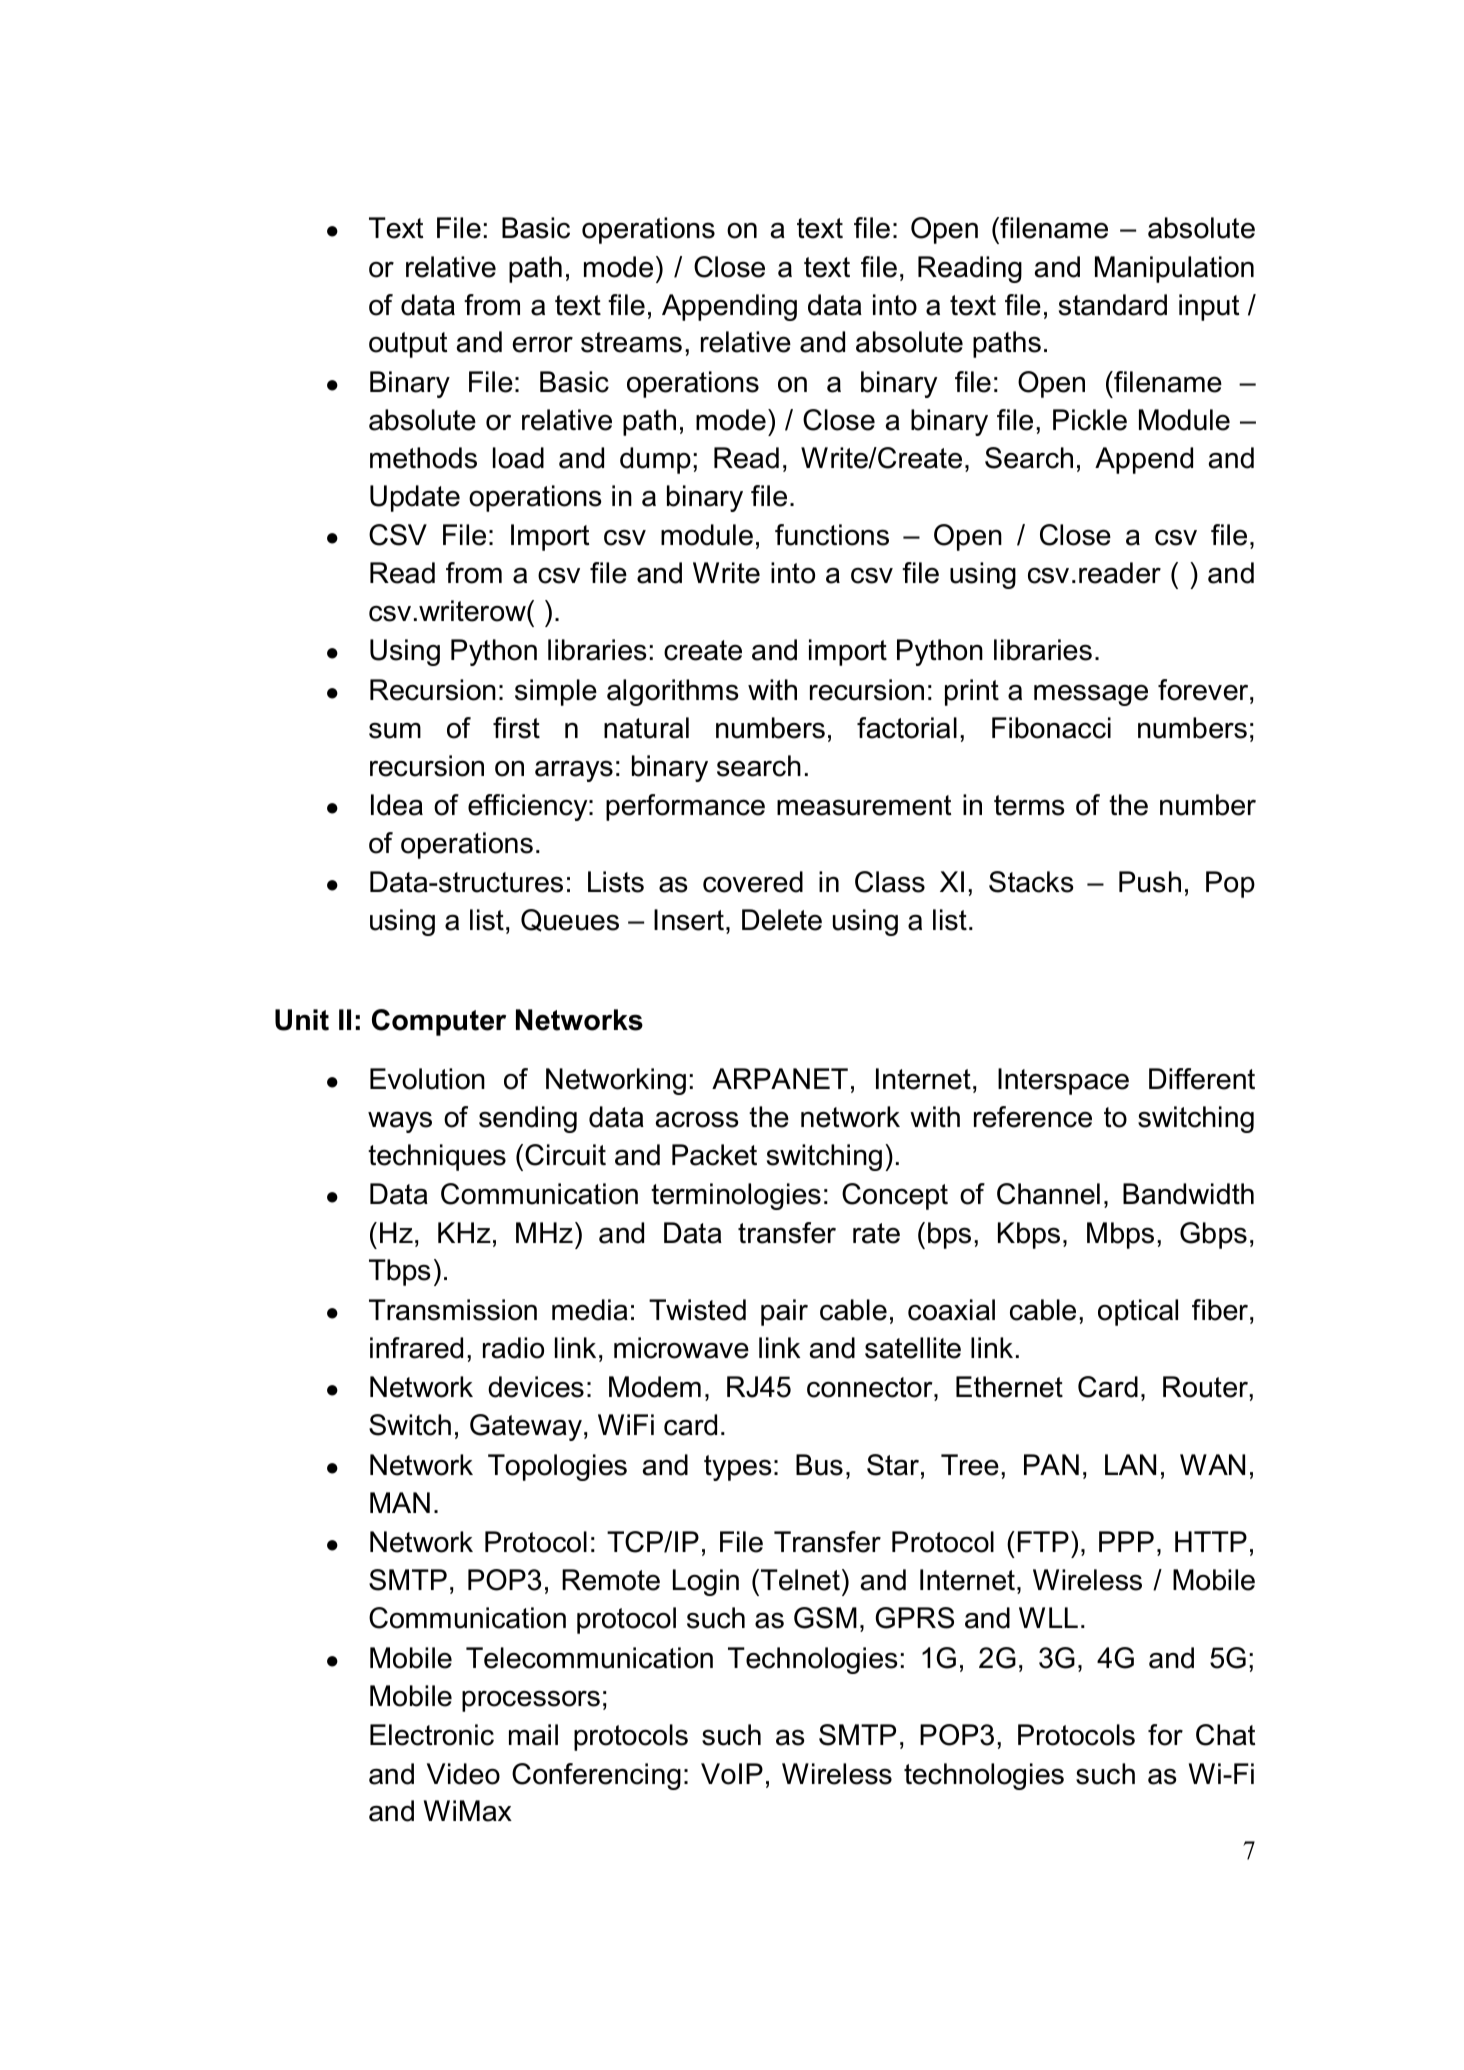  What do you see at coordinates (408, 345) in the page?
I see `output` at bounding box center [408, 345].
